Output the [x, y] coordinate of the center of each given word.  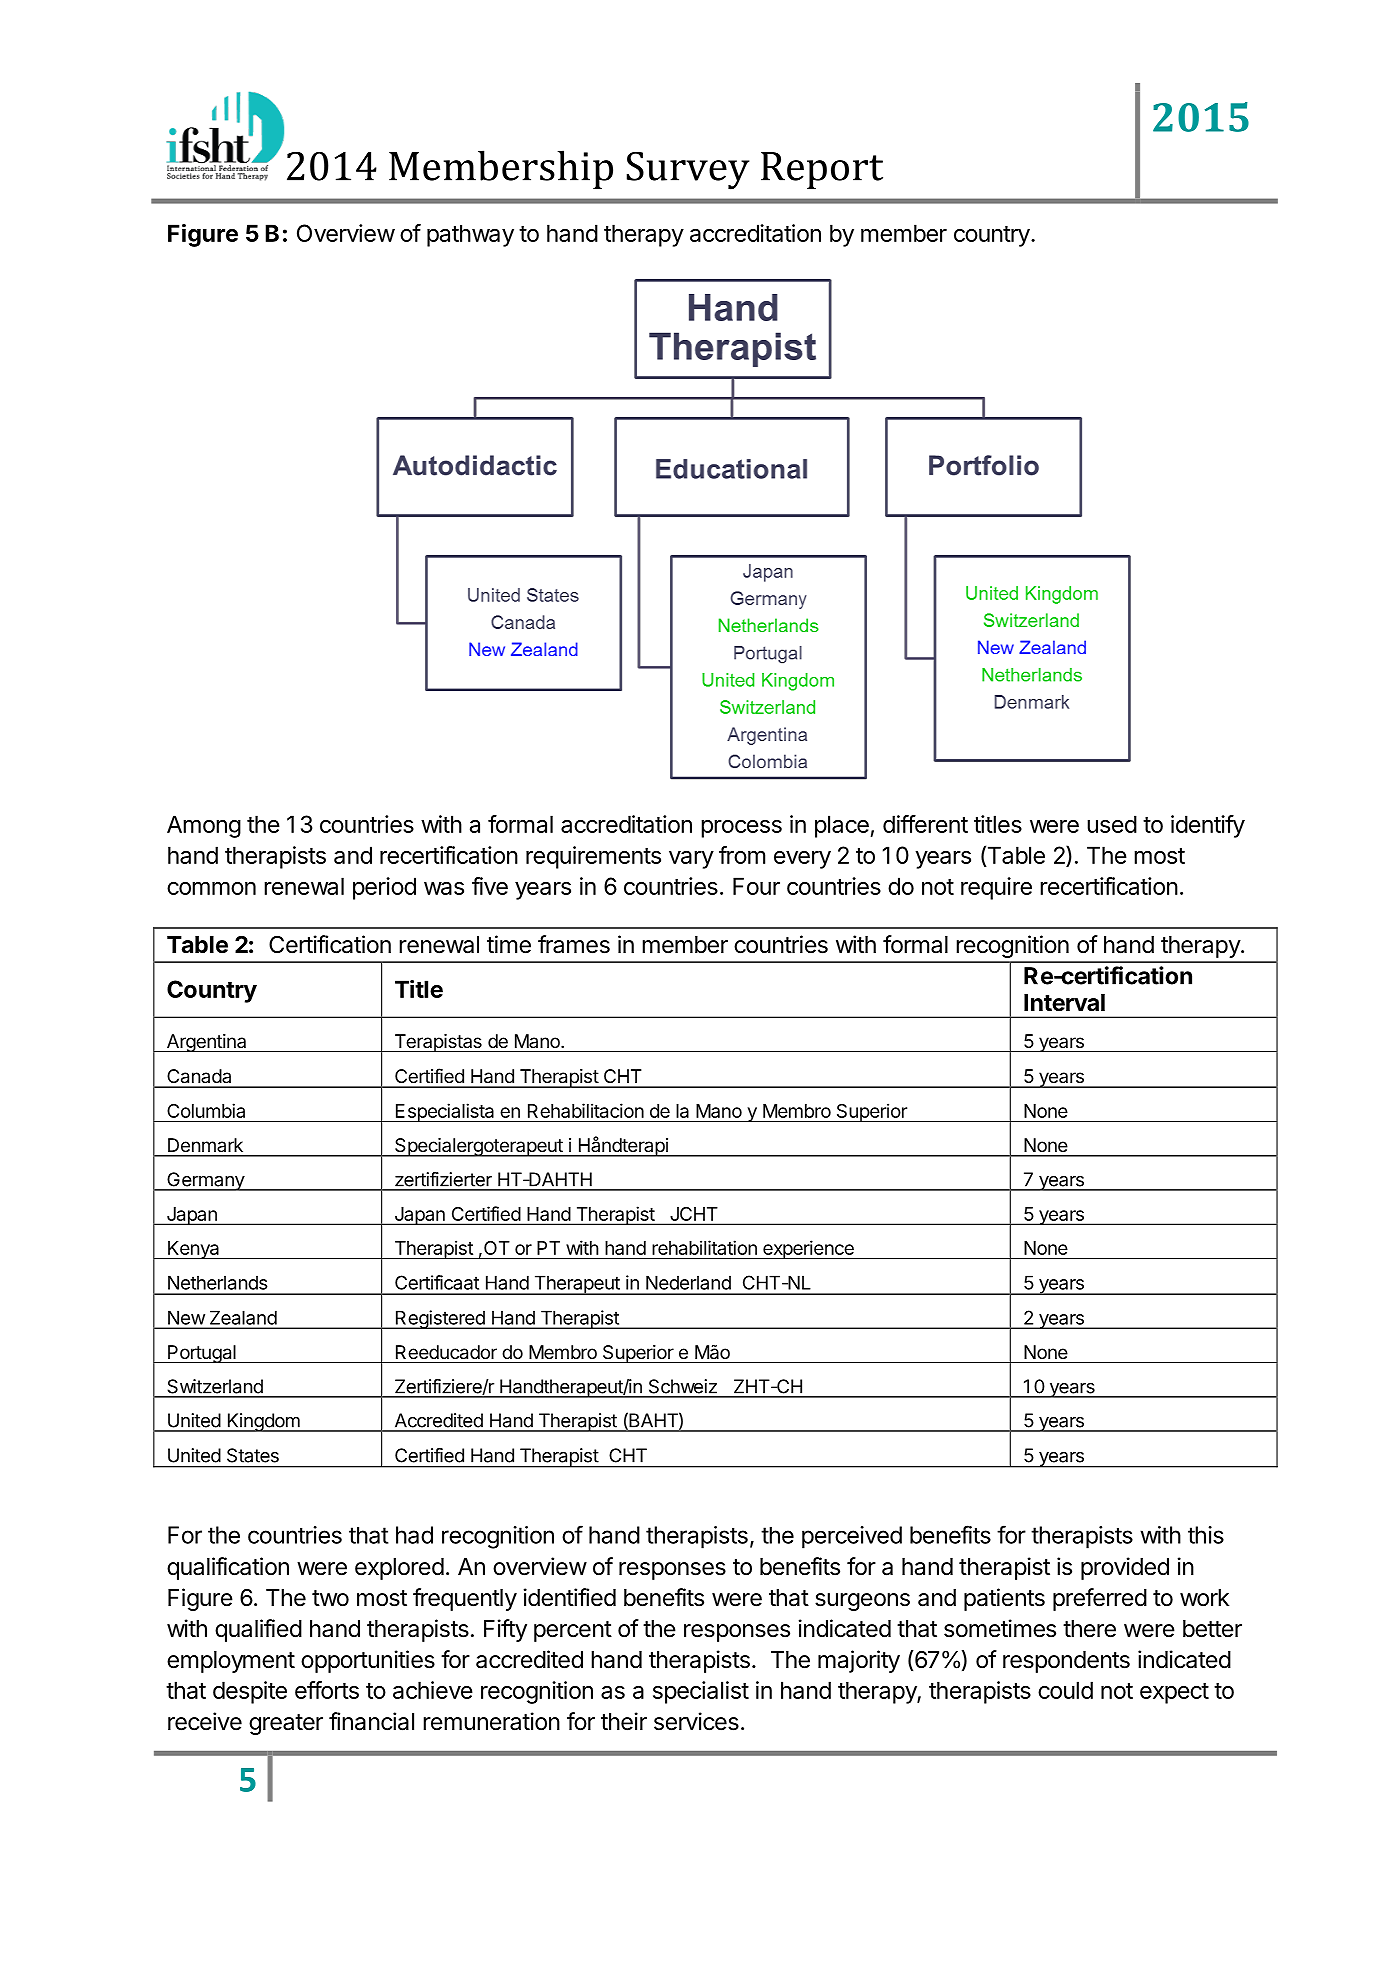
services [696, 1721]
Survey [688, 170]
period [384, 888]
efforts [327, 1690]
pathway [470, 236]
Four [756, 886]
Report [822, 170]
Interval [1064, 1003]
